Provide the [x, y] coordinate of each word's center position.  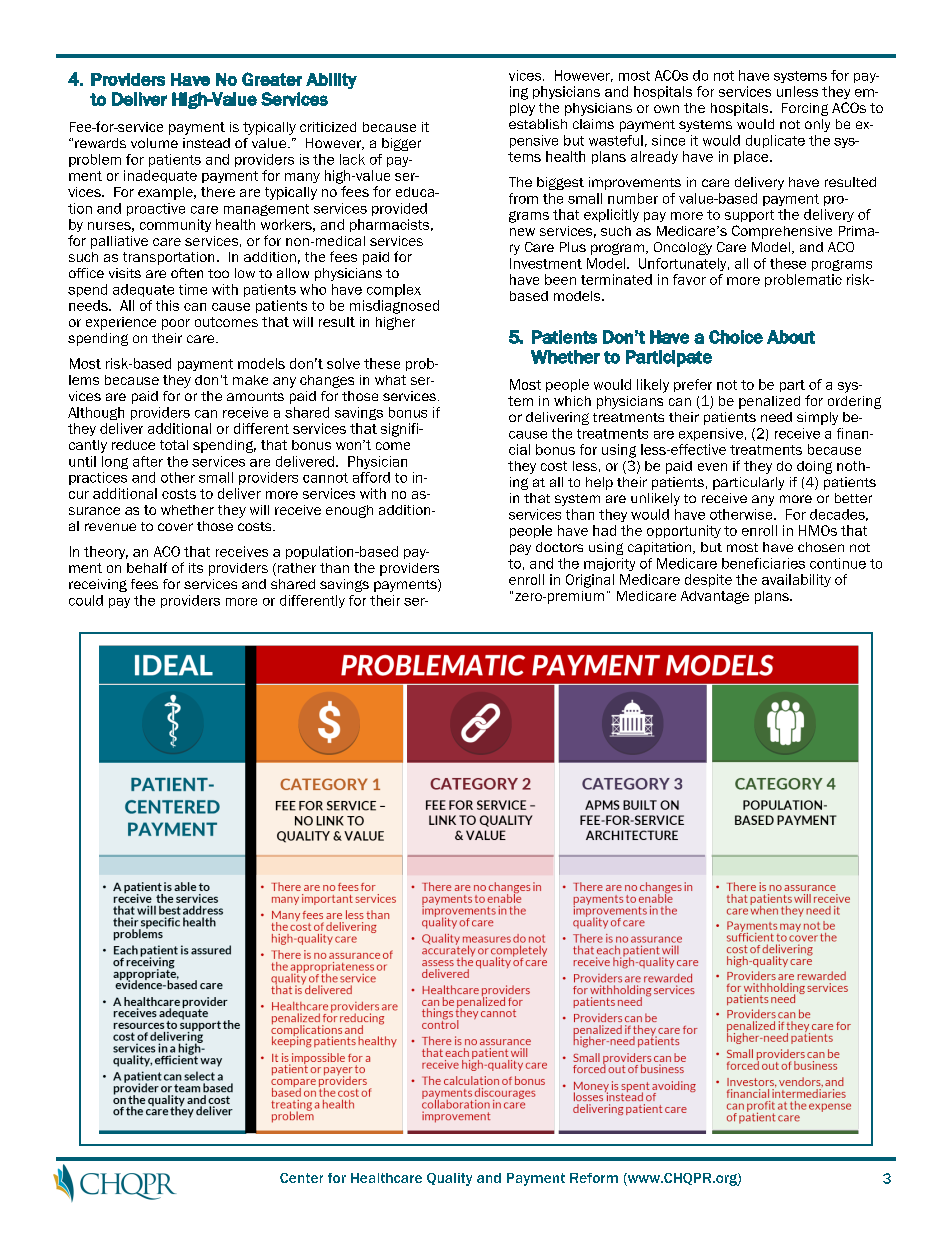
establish [538, 124]
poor [176, 324]
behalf [147, 567]
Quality [449, 1179]
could [86, 600]
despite [708, 580]
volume [154, 143]
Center [301, 1178]
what [390, 380]
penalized [769, 402]
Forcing [805, 109]
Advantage [715, 597]
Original [590, 581]
